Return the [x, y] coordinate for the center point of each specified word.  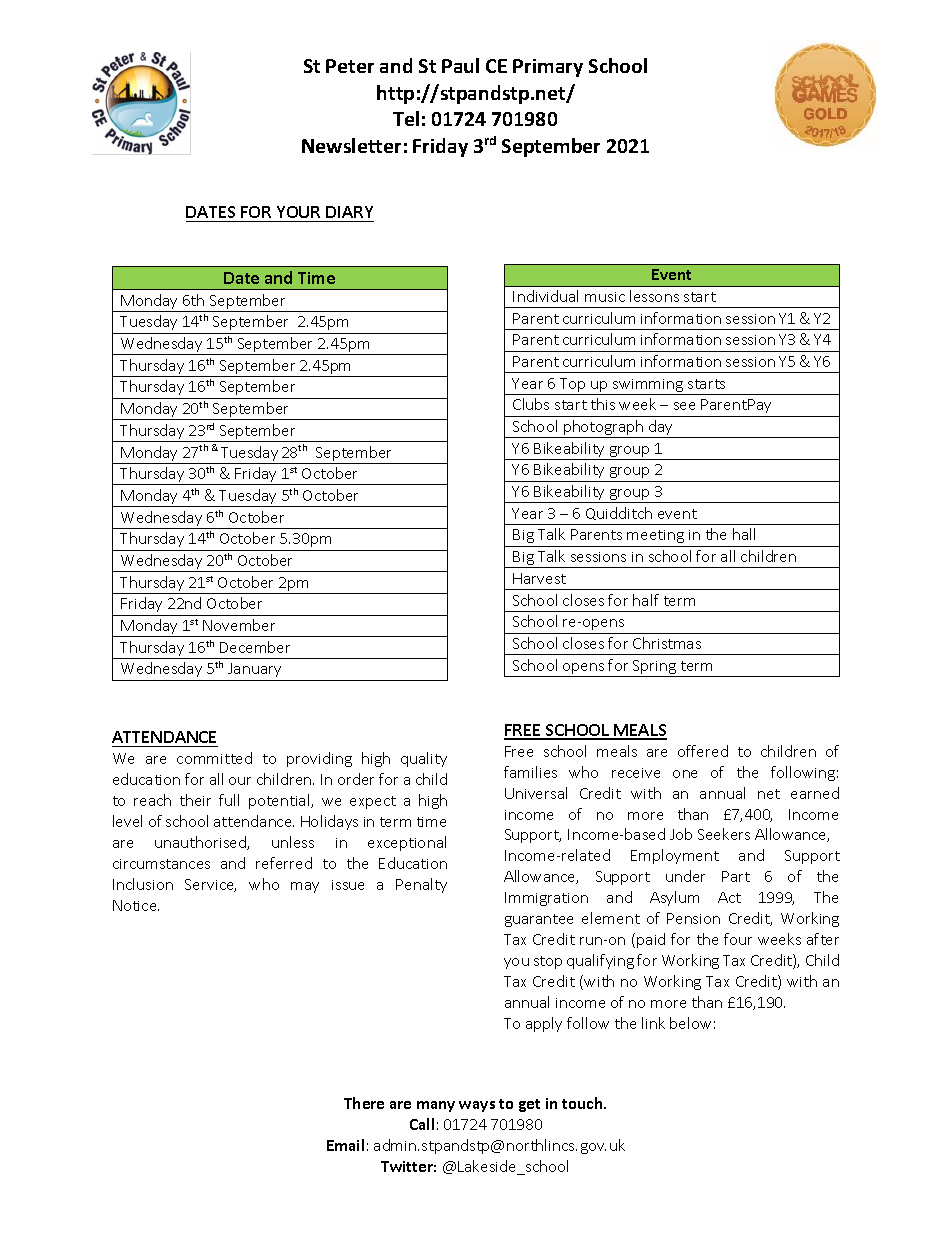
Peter [350, 66]
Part [736, 876]
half [646, 600]
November [239, 625]
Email [345, 1145]
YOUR [298, 214]
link [653, 1023]
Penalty [421, 885]
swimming [648, 387]
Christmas [667, 643]
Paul [460, 65]
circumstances [161, 864]
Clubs [531, 404]
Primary [548, 68]
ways [477, 1106]
